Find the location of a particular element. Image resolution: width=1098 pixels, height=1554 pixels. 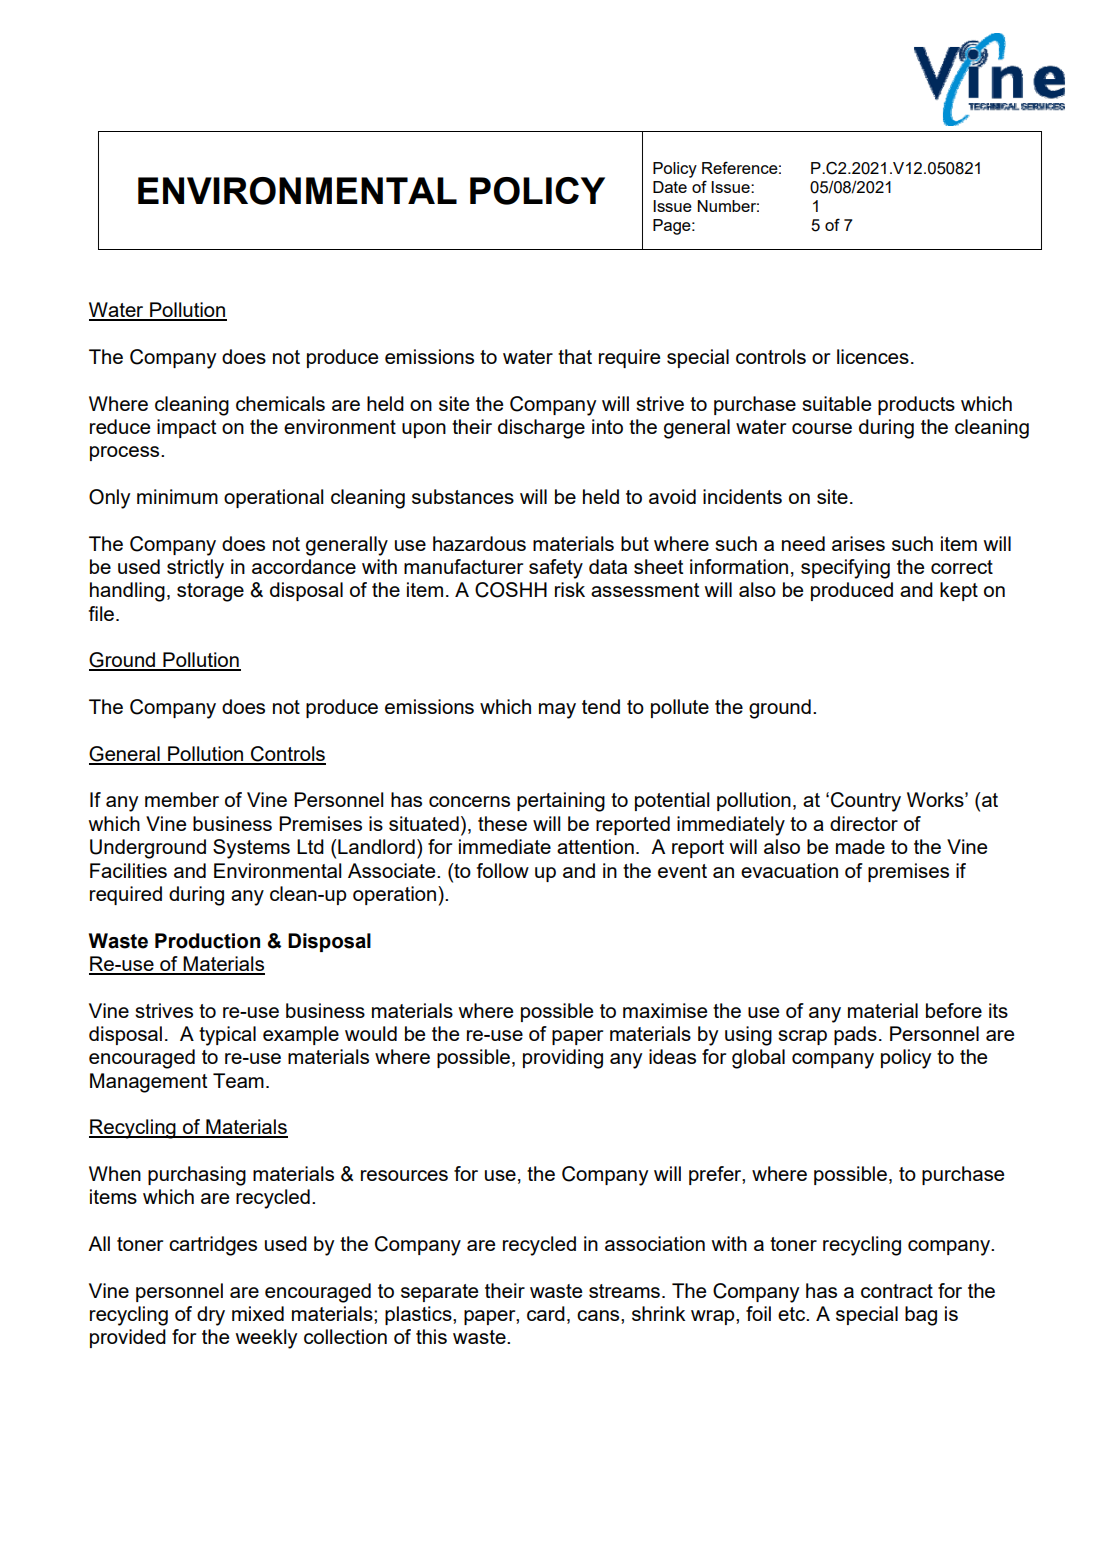

licences is located at coordinates (873, 356).
